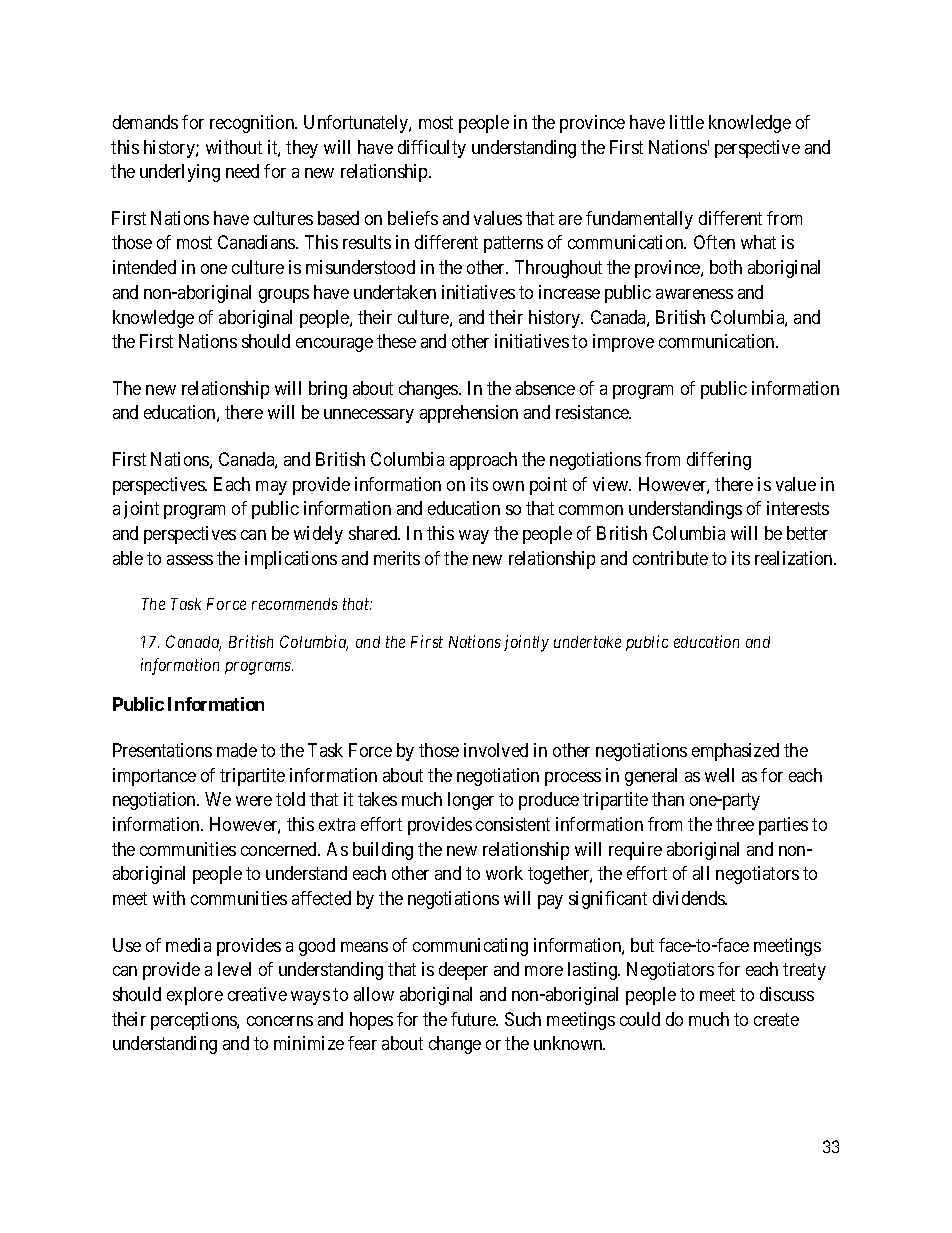  I want to click on create, so click(776, 1019).
